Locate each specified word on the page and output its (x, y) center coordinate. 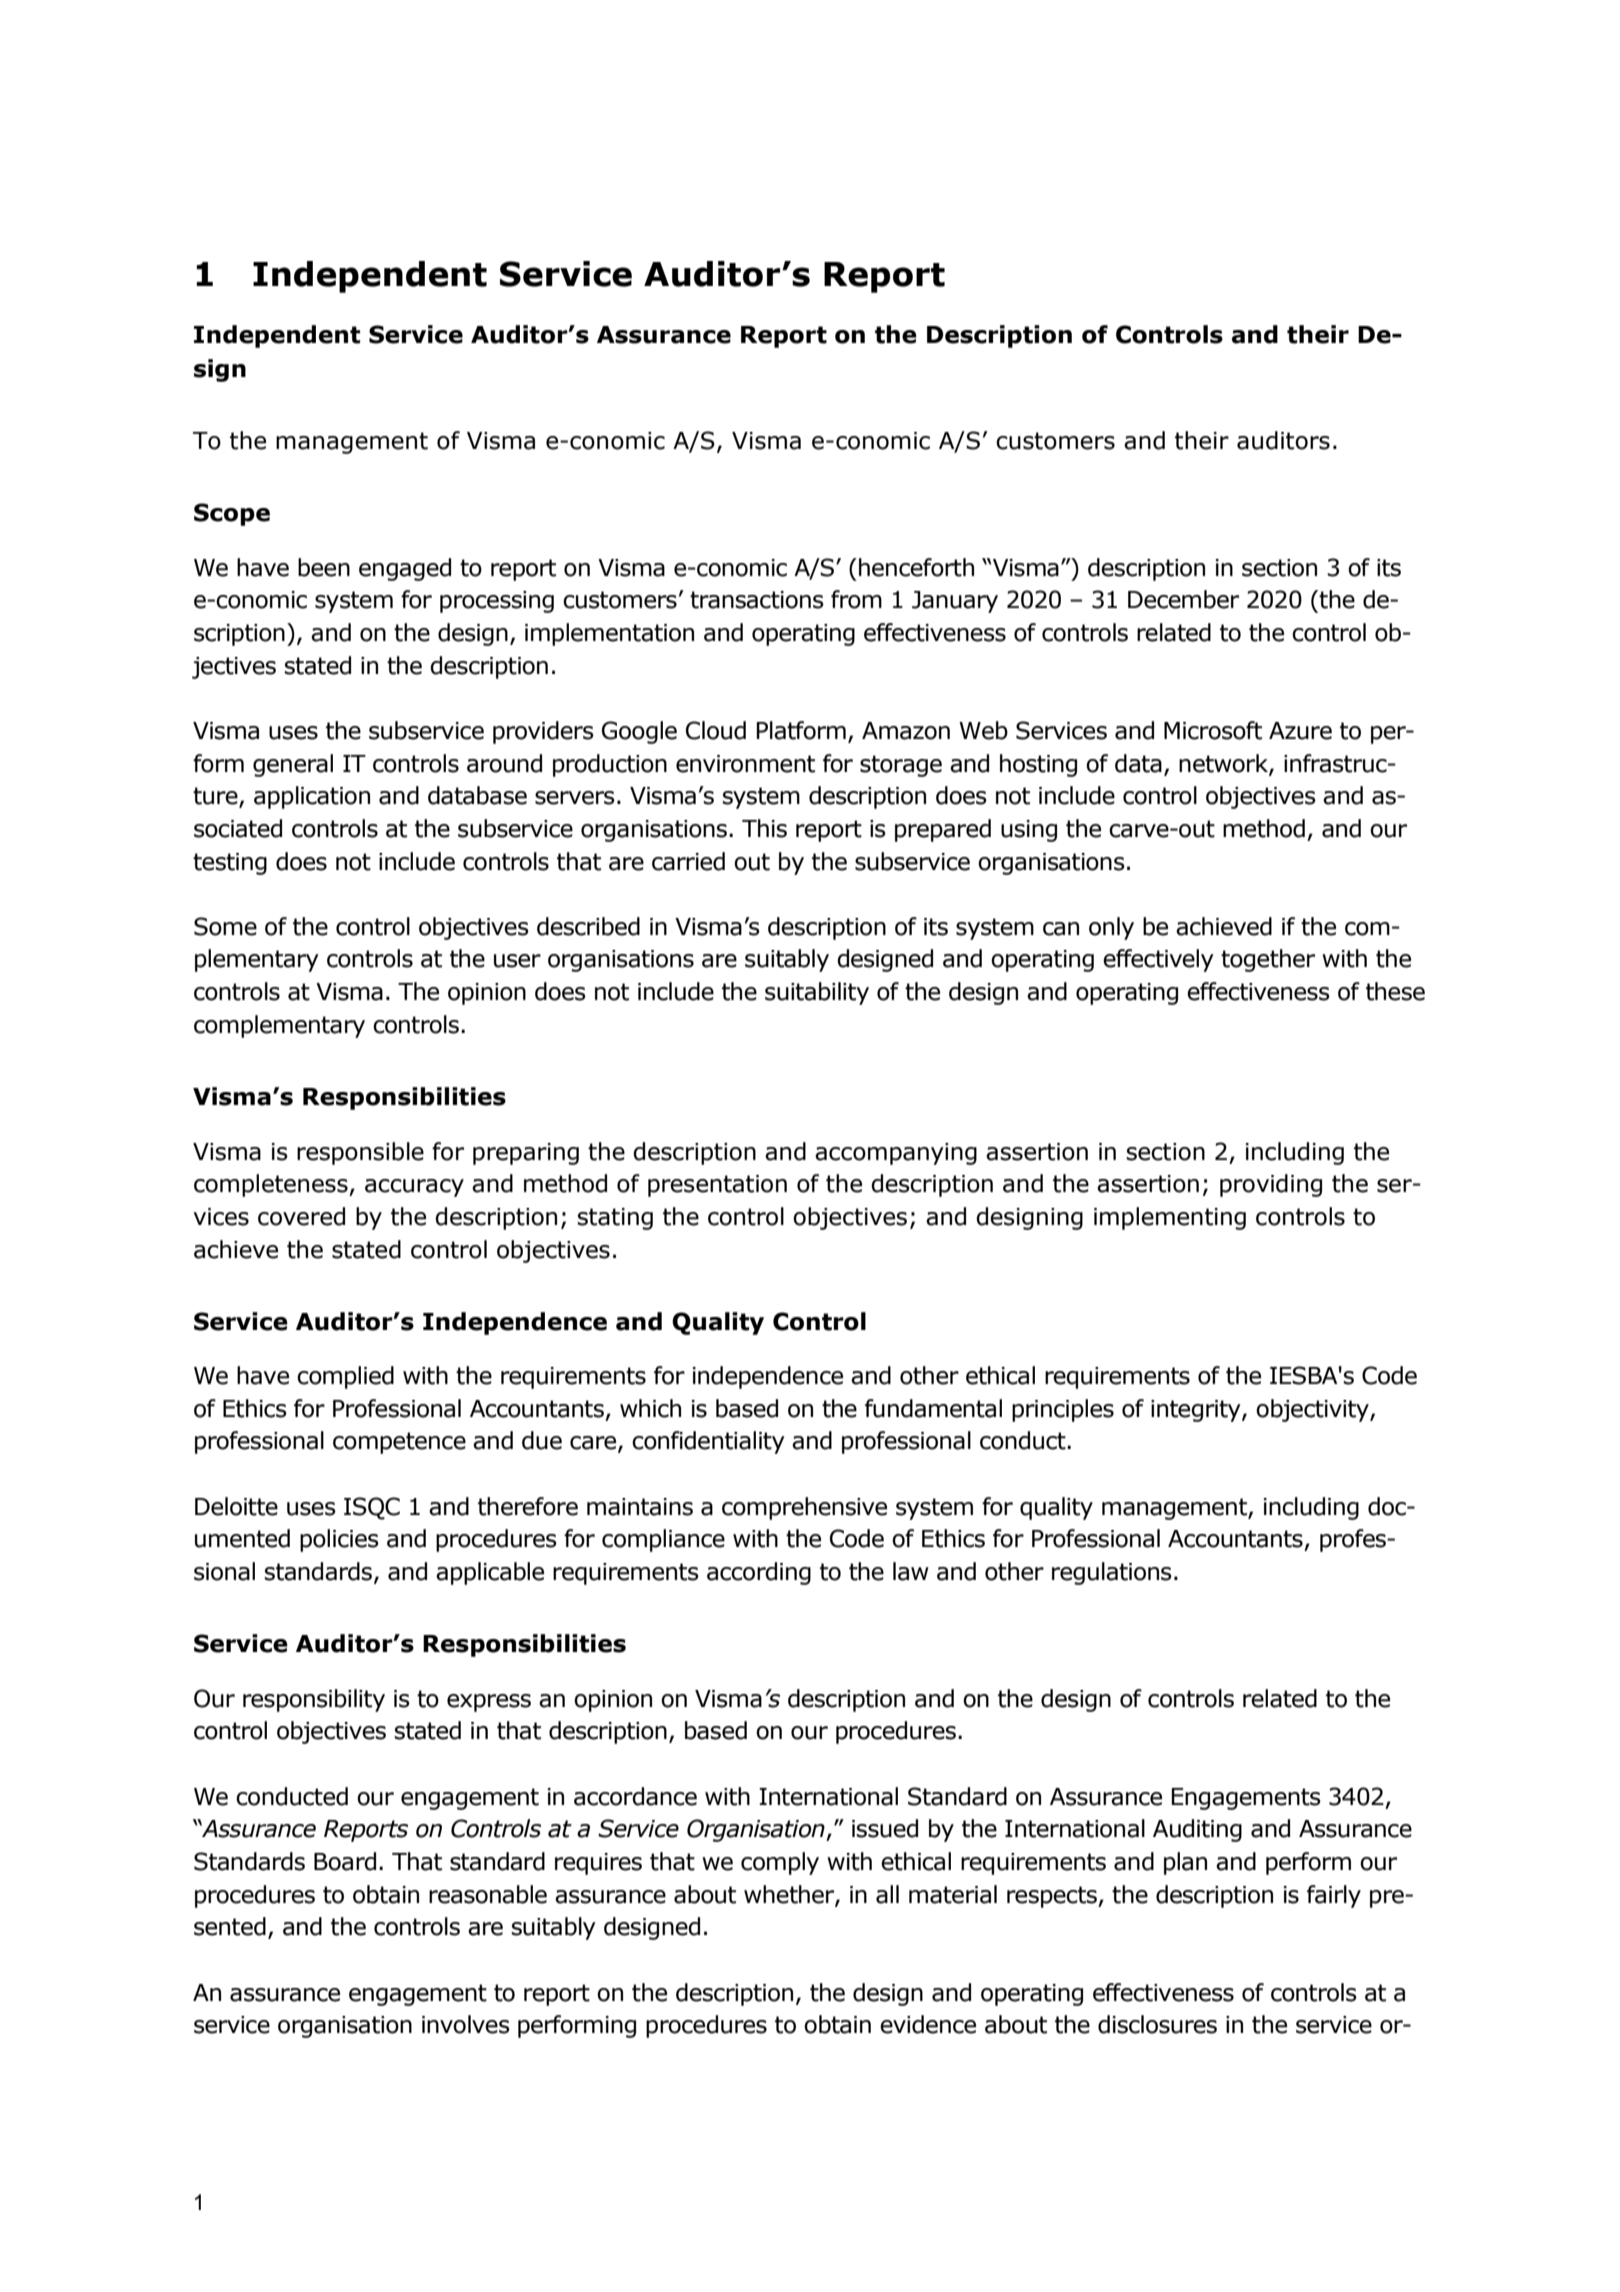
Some (225, 926)
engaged (405, 569)
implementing (1170, 1218)
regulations (1112, 1573)
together (1268, 960)
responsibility (314, 1700)
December (1183, 599)
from (856, 599)
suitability (817, 993)
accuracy (414, 1188)
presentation (717, 1186)
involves (466, 2024)
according (759, 1573)
